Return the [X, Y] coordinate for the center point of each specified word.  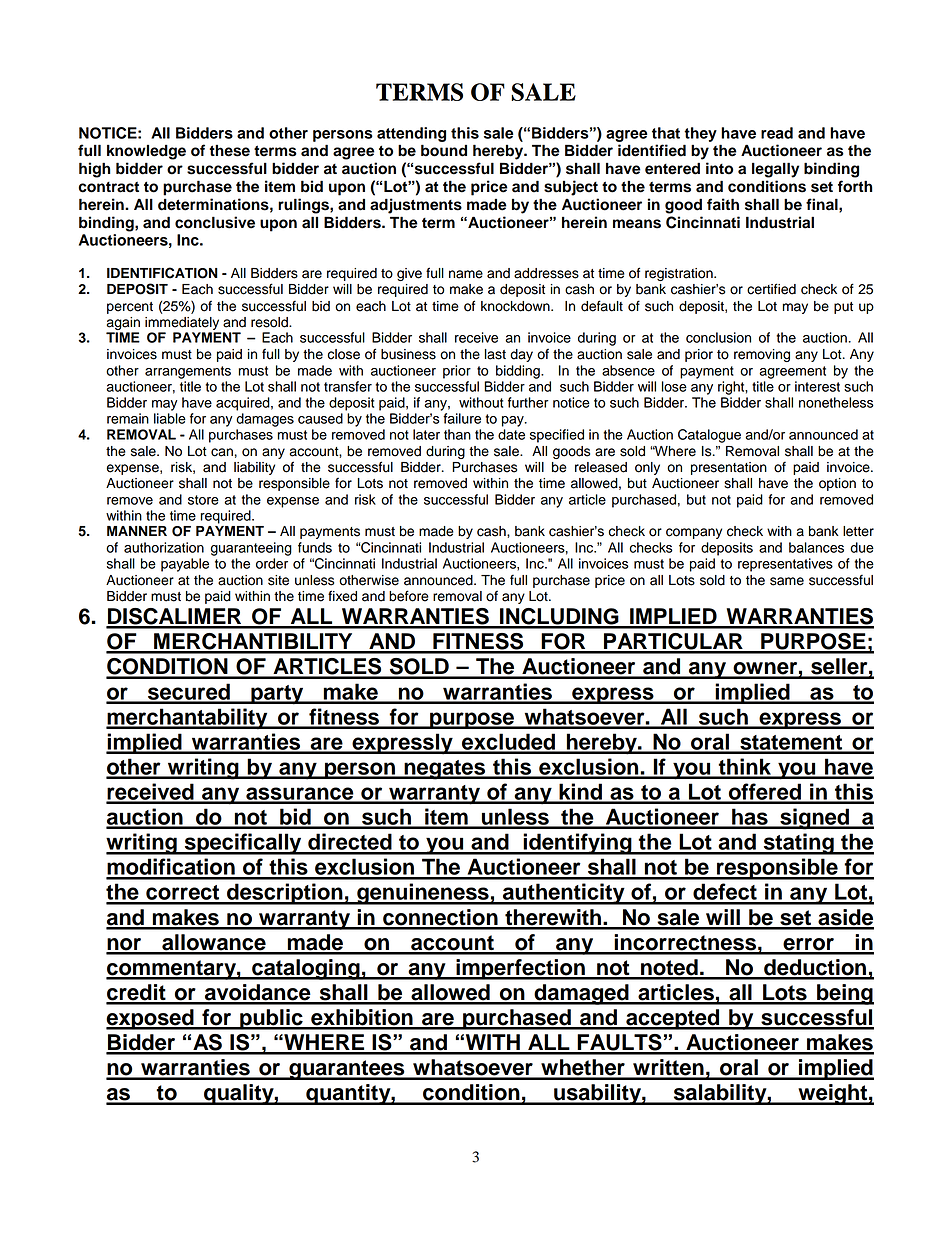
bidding [519, 372]
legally [775, 170]
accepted [673, 1019]
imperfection [520, 969]
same [787, 581]
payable [185, 565]
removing [762, 355]
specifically [243, 844]
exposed [151, 1019]
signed [814, 819]
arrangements [188, 372]
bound [444, 150]
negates [445, 770]
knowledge [146, 152]
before [409, 596]
